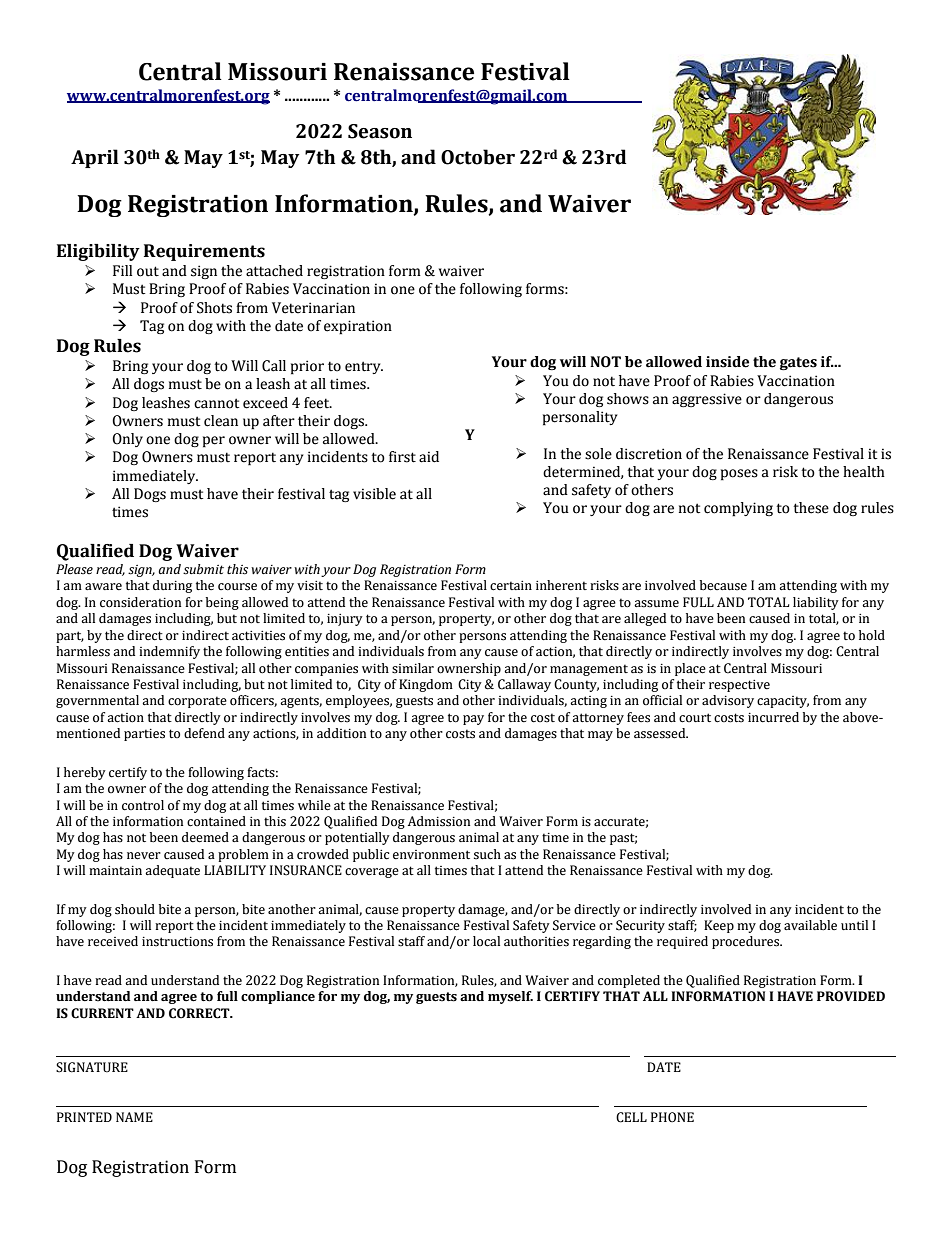  I want to click on NAME, so click(134, 1117).
